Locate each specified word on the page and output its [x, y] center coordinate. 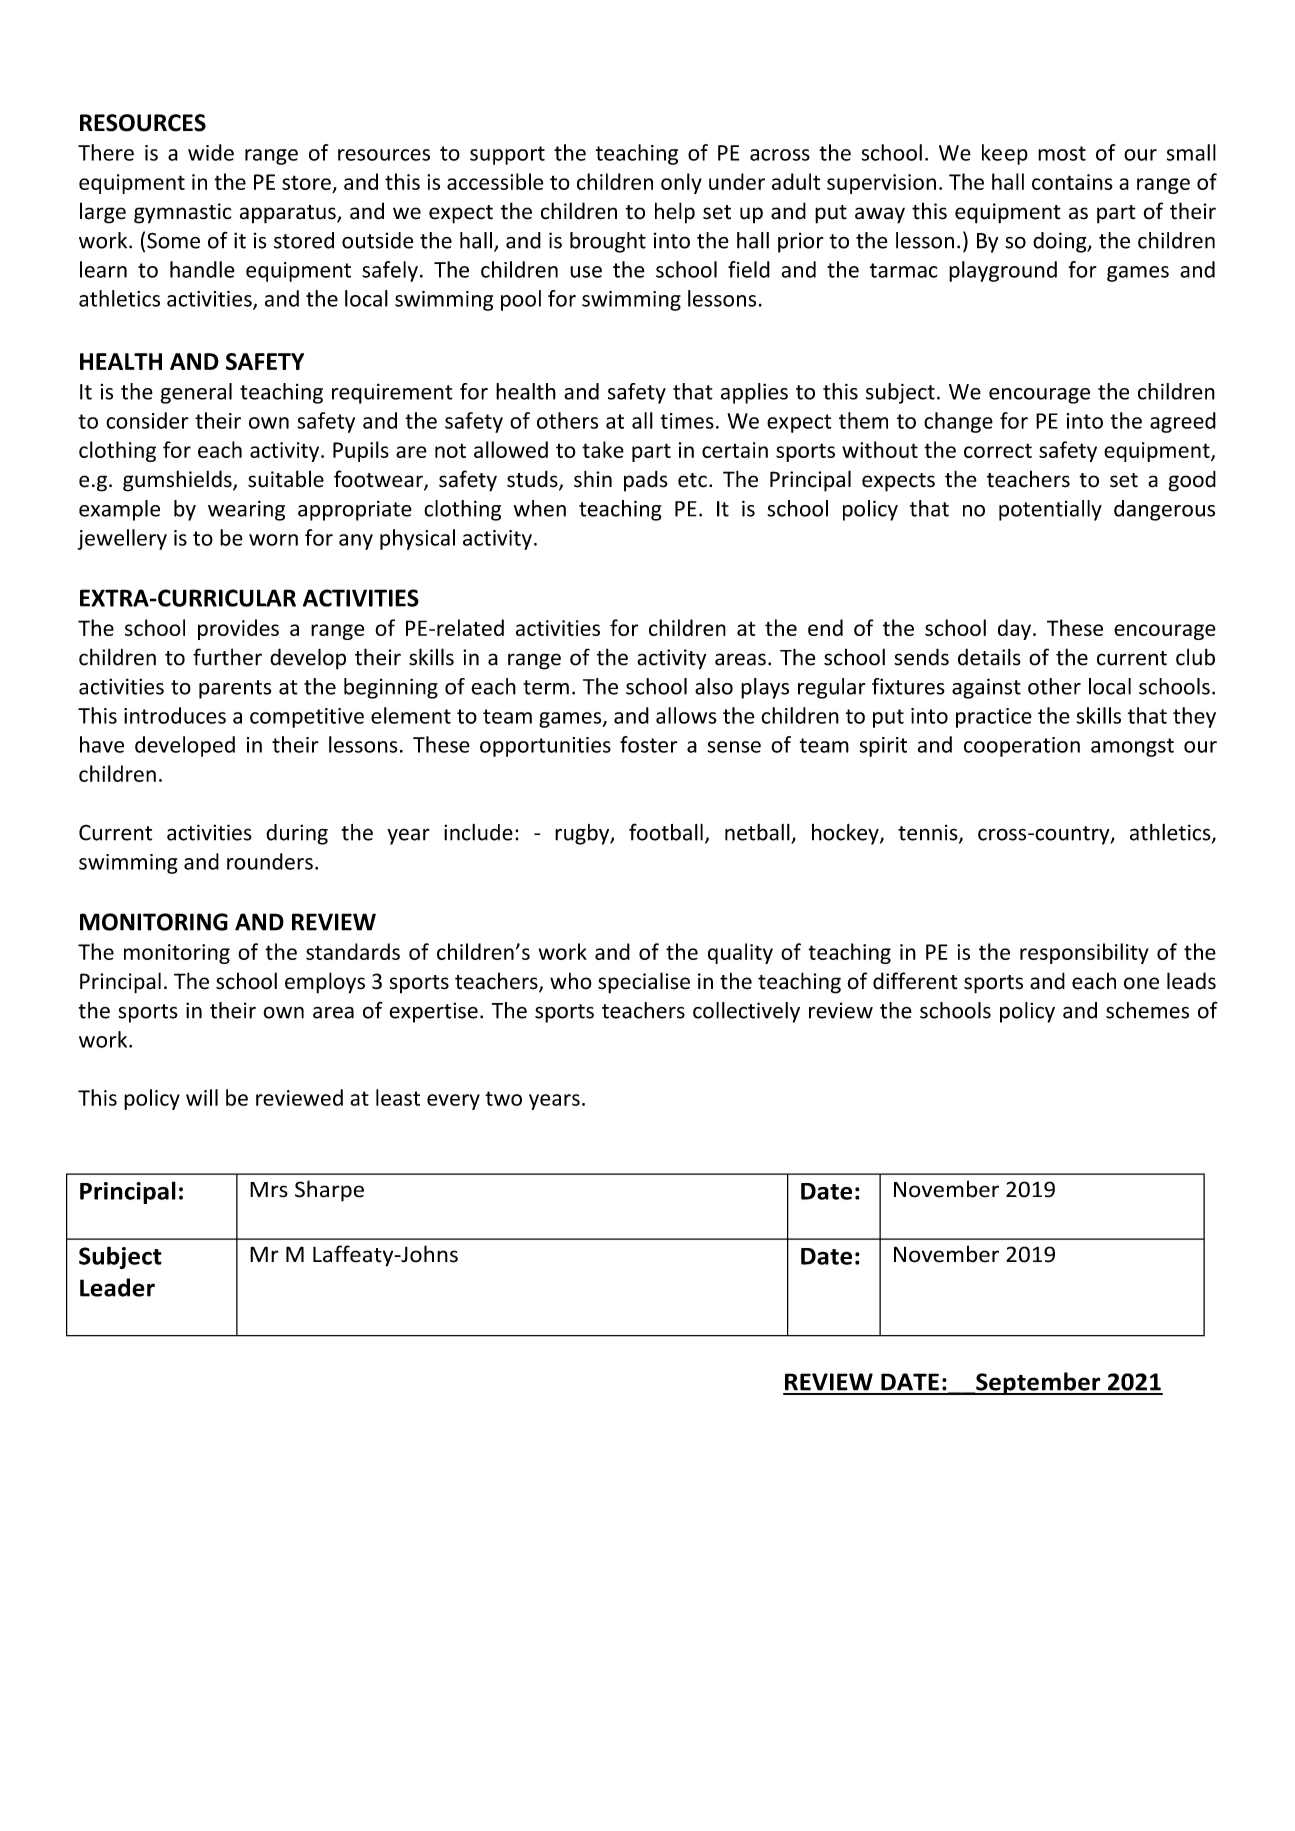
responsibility [1084, 953]
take [603, 449]
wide [211, 152]
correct [998, 450]
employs [325, 983]
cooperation [1022, 747]
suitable [286, 479]
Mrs [269, 1190]
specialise [644, 983]
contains [1072, 182]
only [681, 183]
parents [235, 689]
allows [686, 715]
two [503, 1098]
